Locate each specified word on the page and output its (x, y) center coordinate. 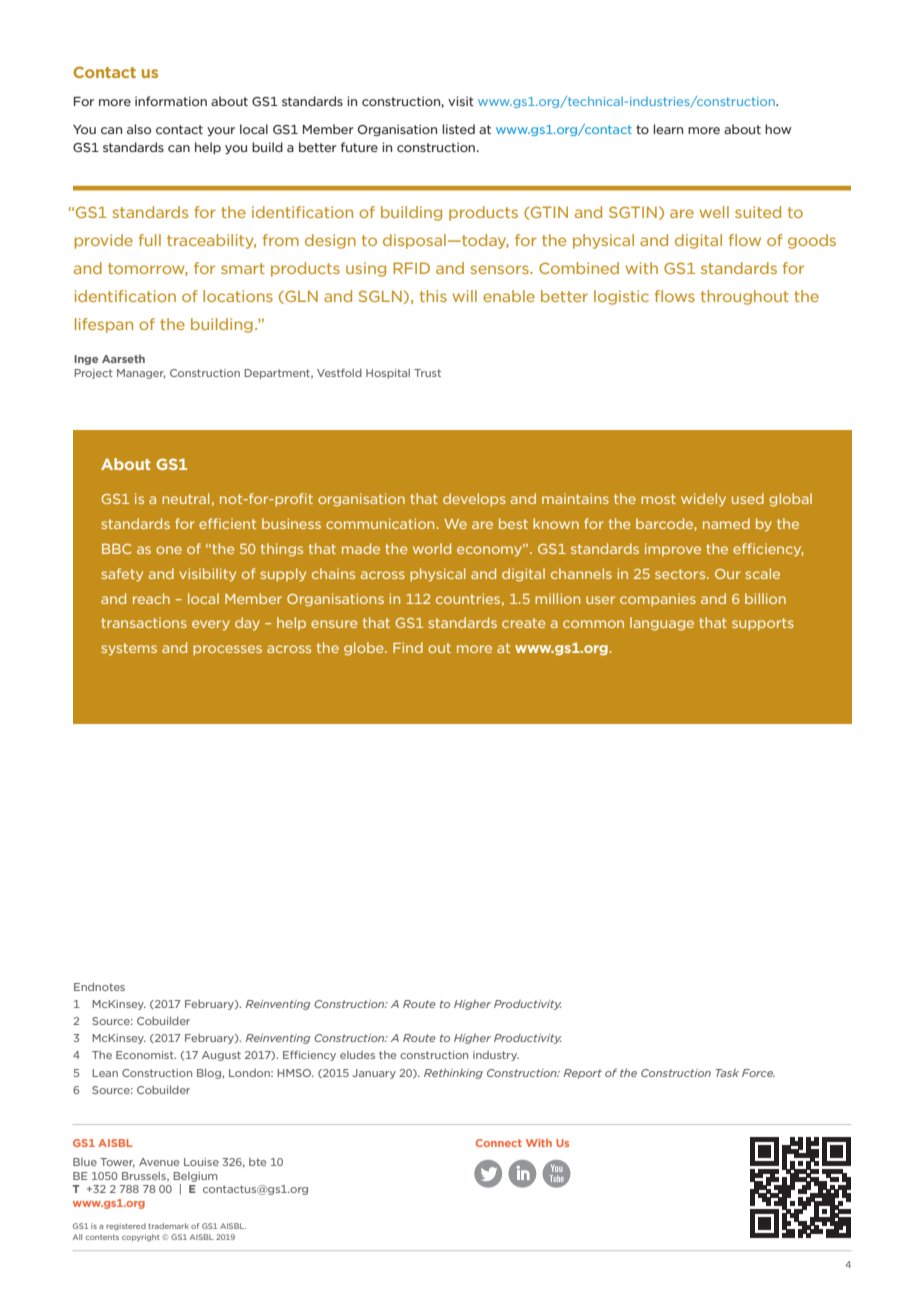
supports (763, 624)
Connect (499, 1143)
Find (408, 647)
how (778, 129)
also (139, 129)
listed (458, 129)
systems (129, 649)
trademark (168, 1226)
